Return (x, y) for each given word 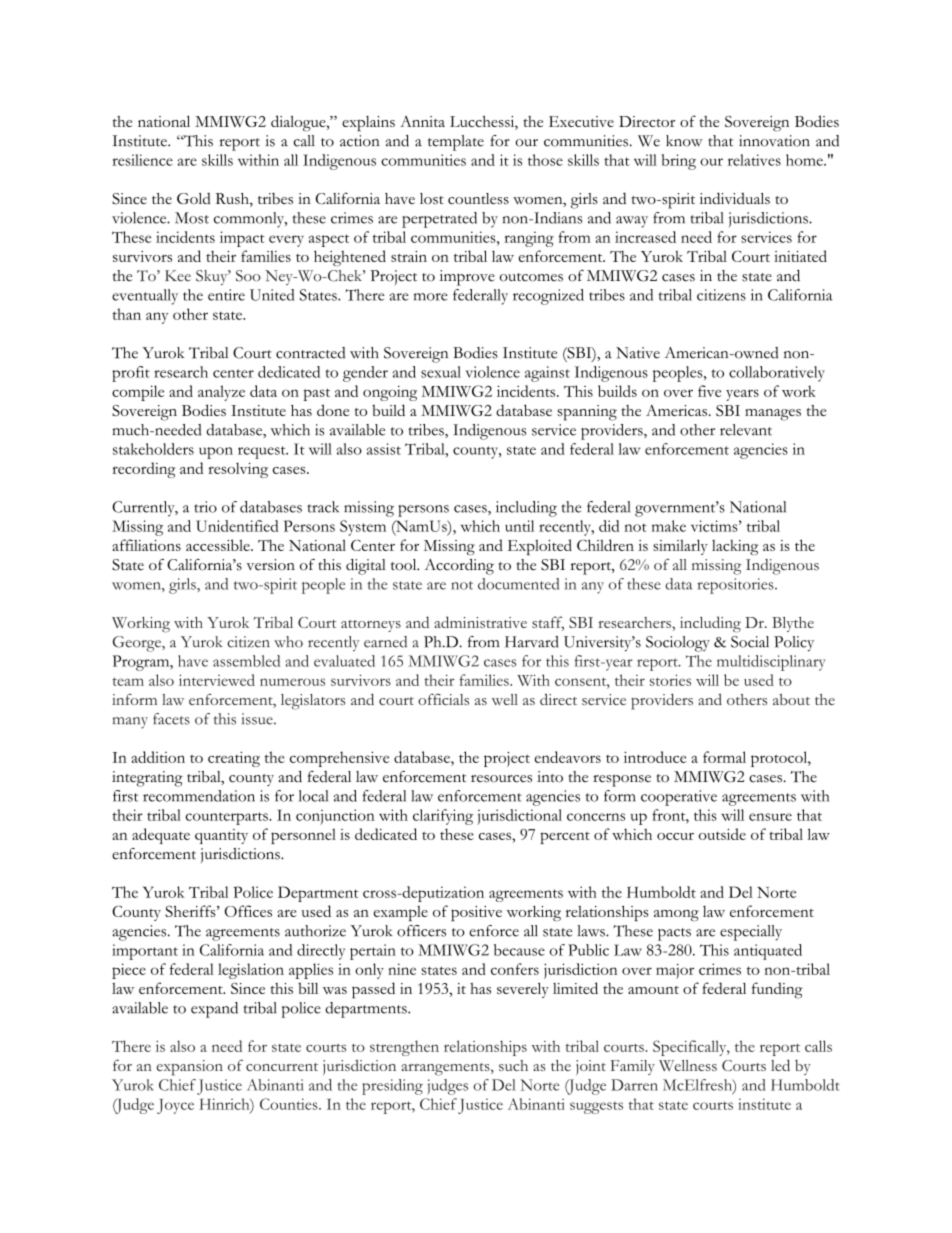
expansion (190, 1068)
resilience (142, 160)
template (456, 143)
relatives (754, 160)
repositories (736, 586)
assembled (246, 661)
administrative (480, 622)
